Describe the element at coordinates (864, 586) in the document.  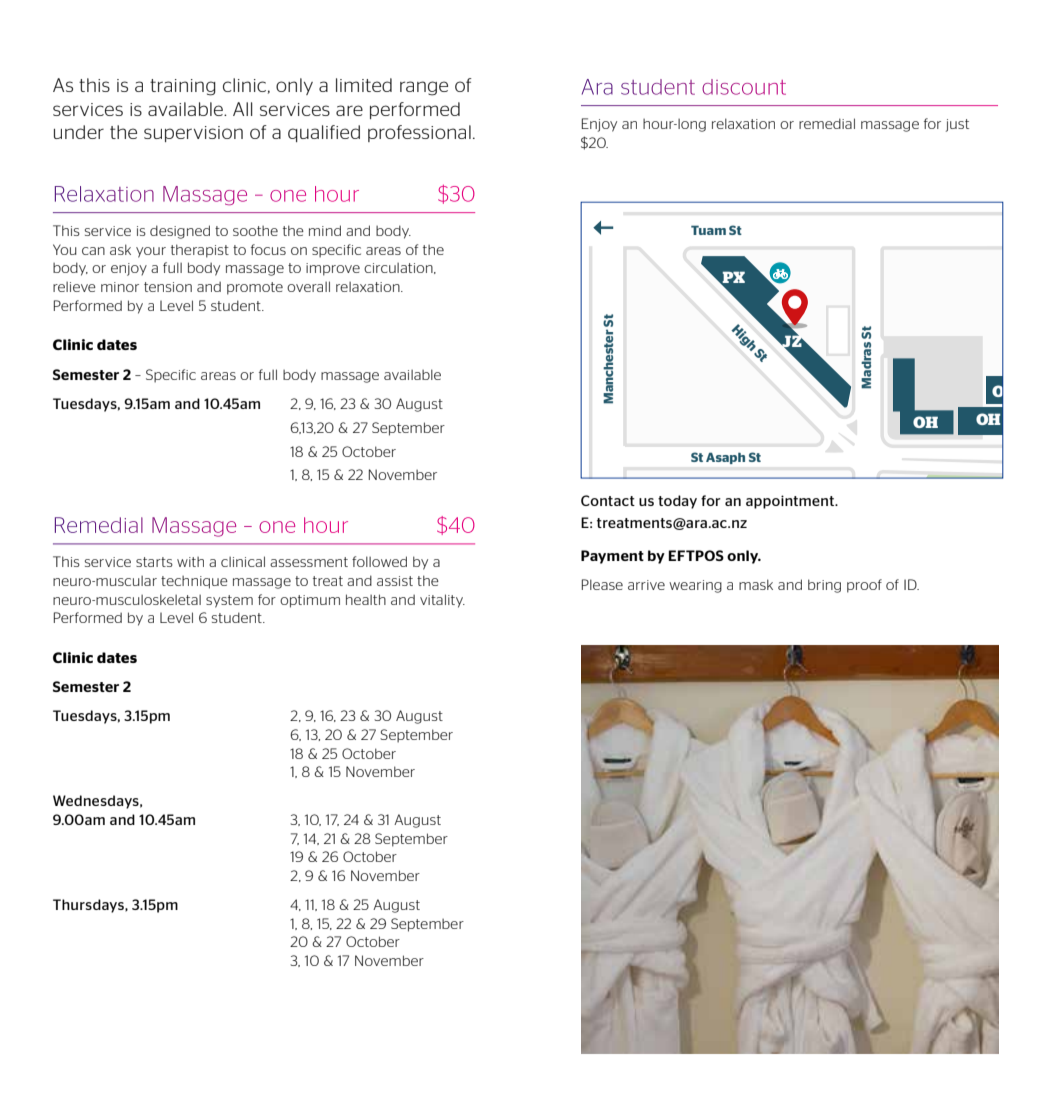
I see `proof` at that location.
